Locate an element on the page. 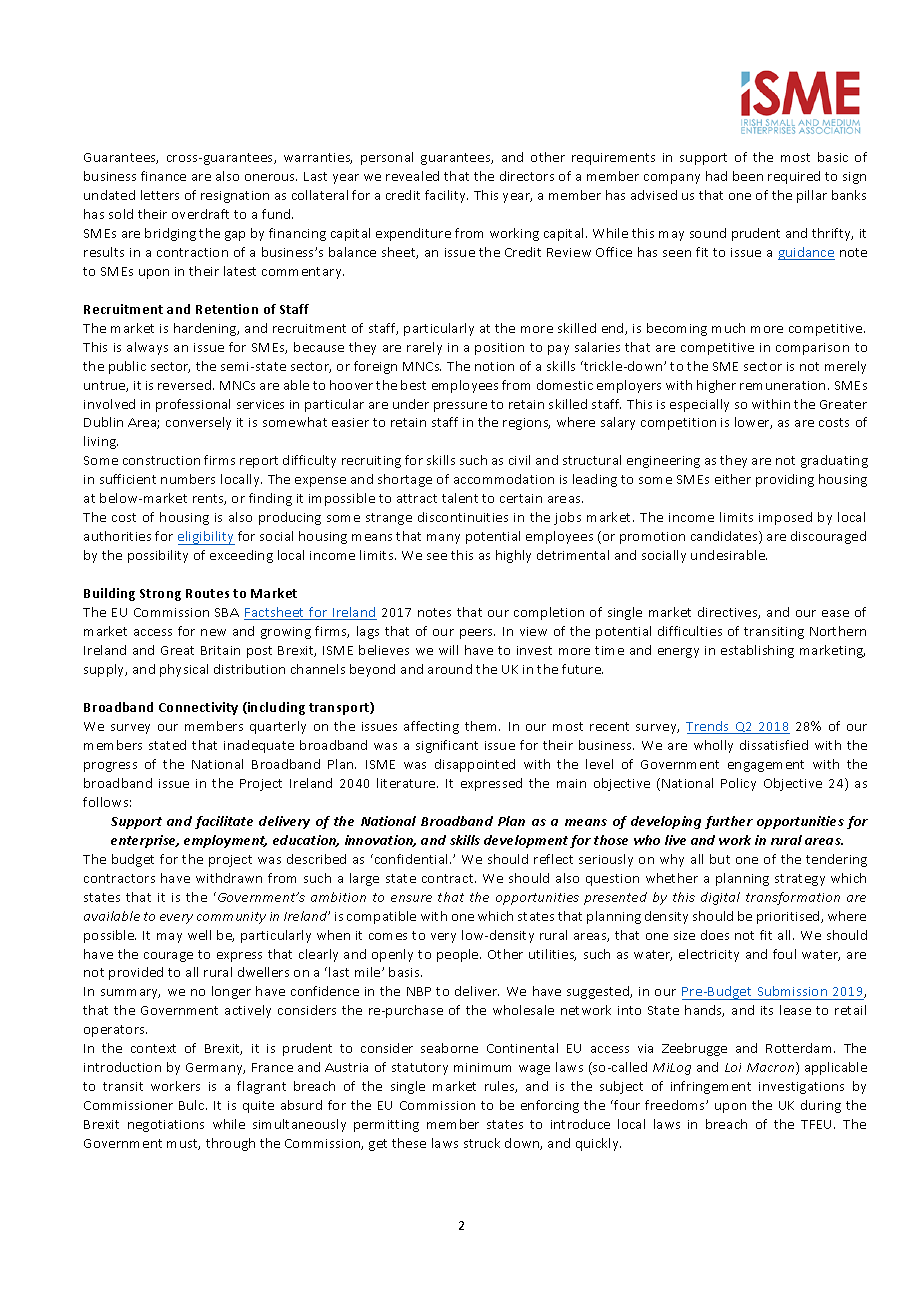 The height and width of the page is (1308, 924). Policy is located at coordinates (738, 784).
